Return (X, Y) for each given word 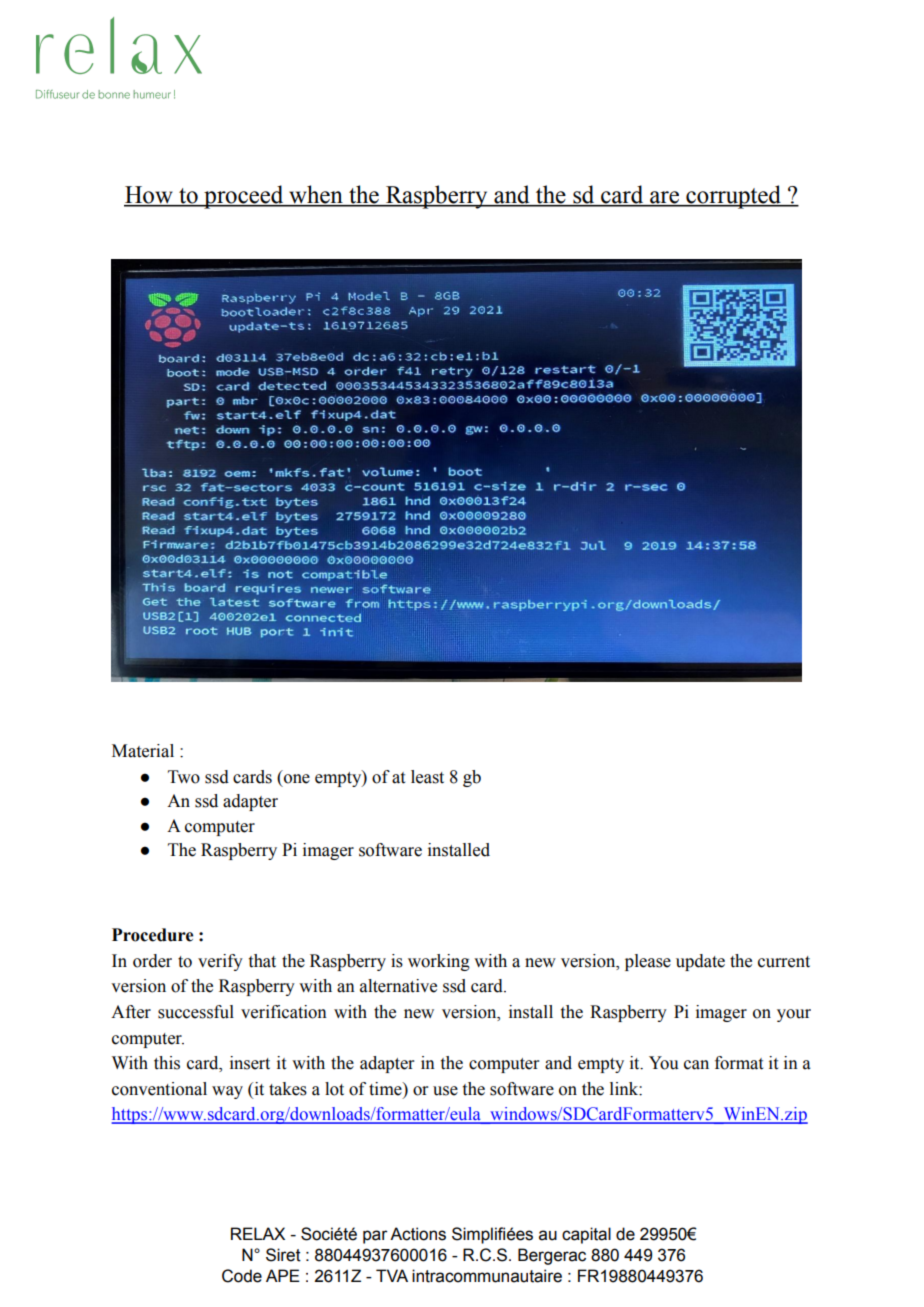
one (297, 779)
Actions (418, 1234)
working (439, 962)
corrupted (733, 197)
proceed (244, 197)
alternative (398, 986)
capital (586, 1235)
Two (184, 777)
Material (143, 751)
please (648, 962)
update (700, 962)
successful (196, 1012)
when (316, 195)
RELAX (258, 1233)
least (427, 777)
